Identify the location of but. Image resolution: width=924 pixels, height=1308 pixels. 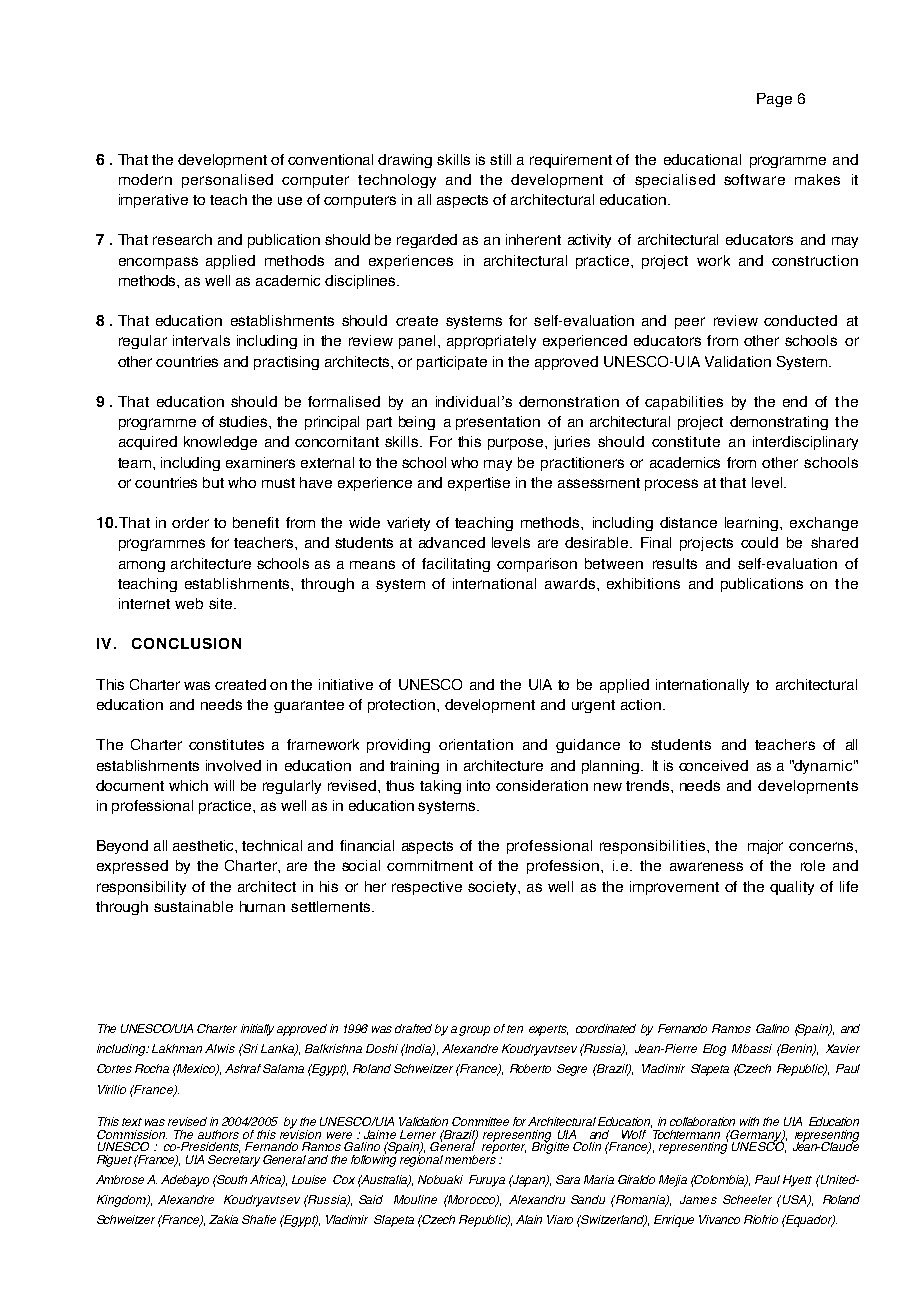
(213, 482).
